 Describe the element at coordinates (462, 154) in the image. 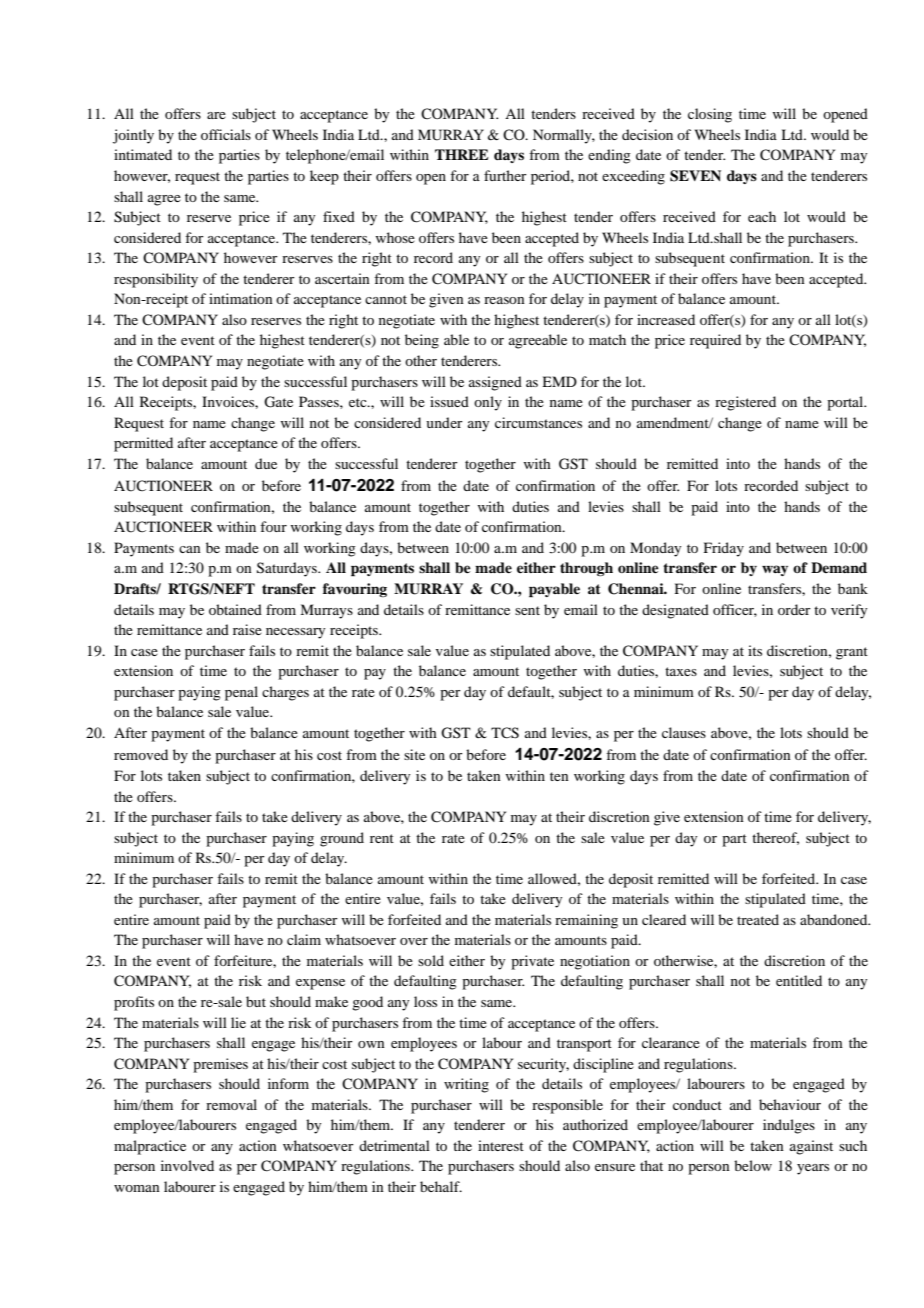

I see `THREE` at that location.
